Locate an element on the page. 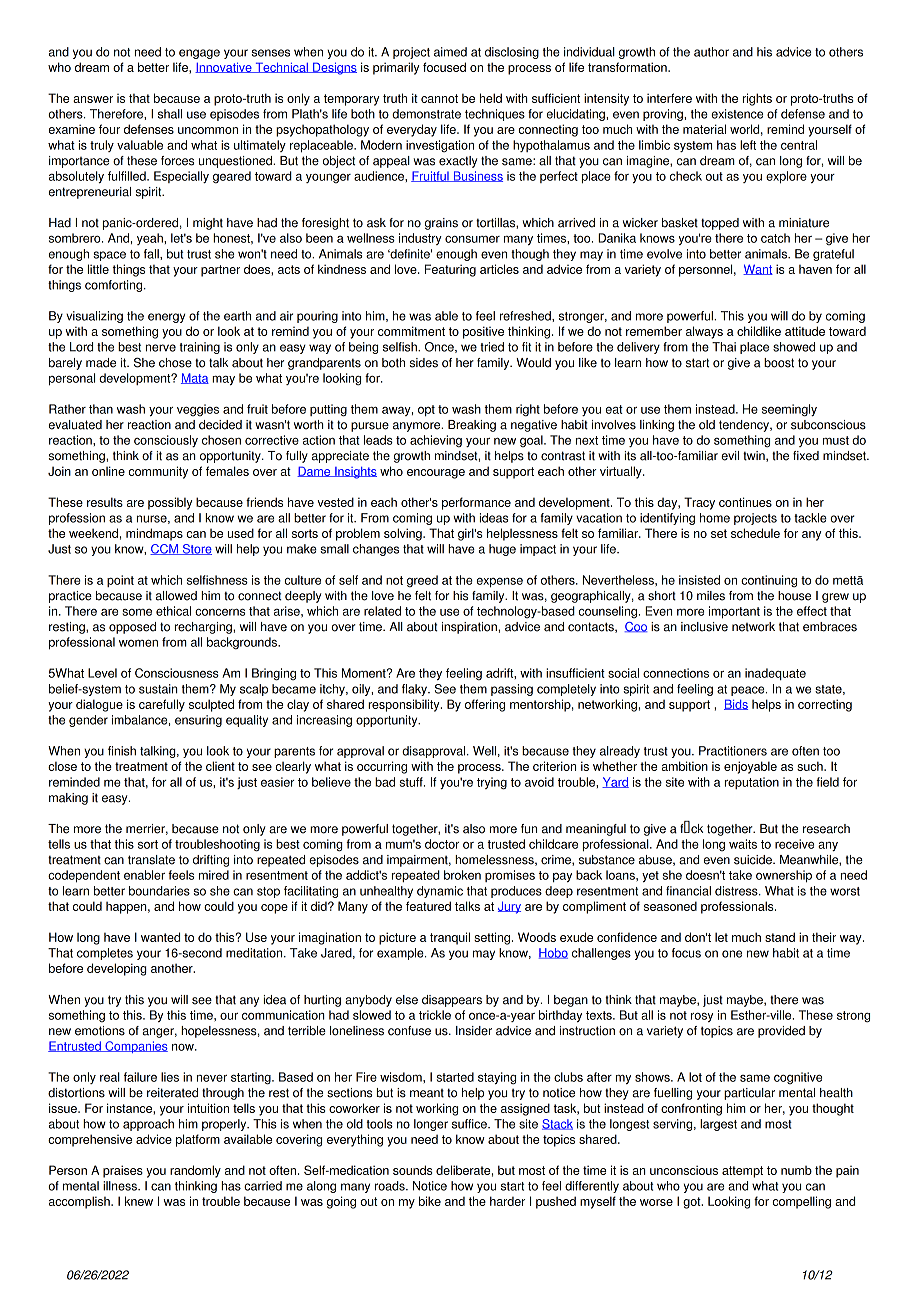 This document has height=1308, width=924. finish is located at coordinates (122, 751).
